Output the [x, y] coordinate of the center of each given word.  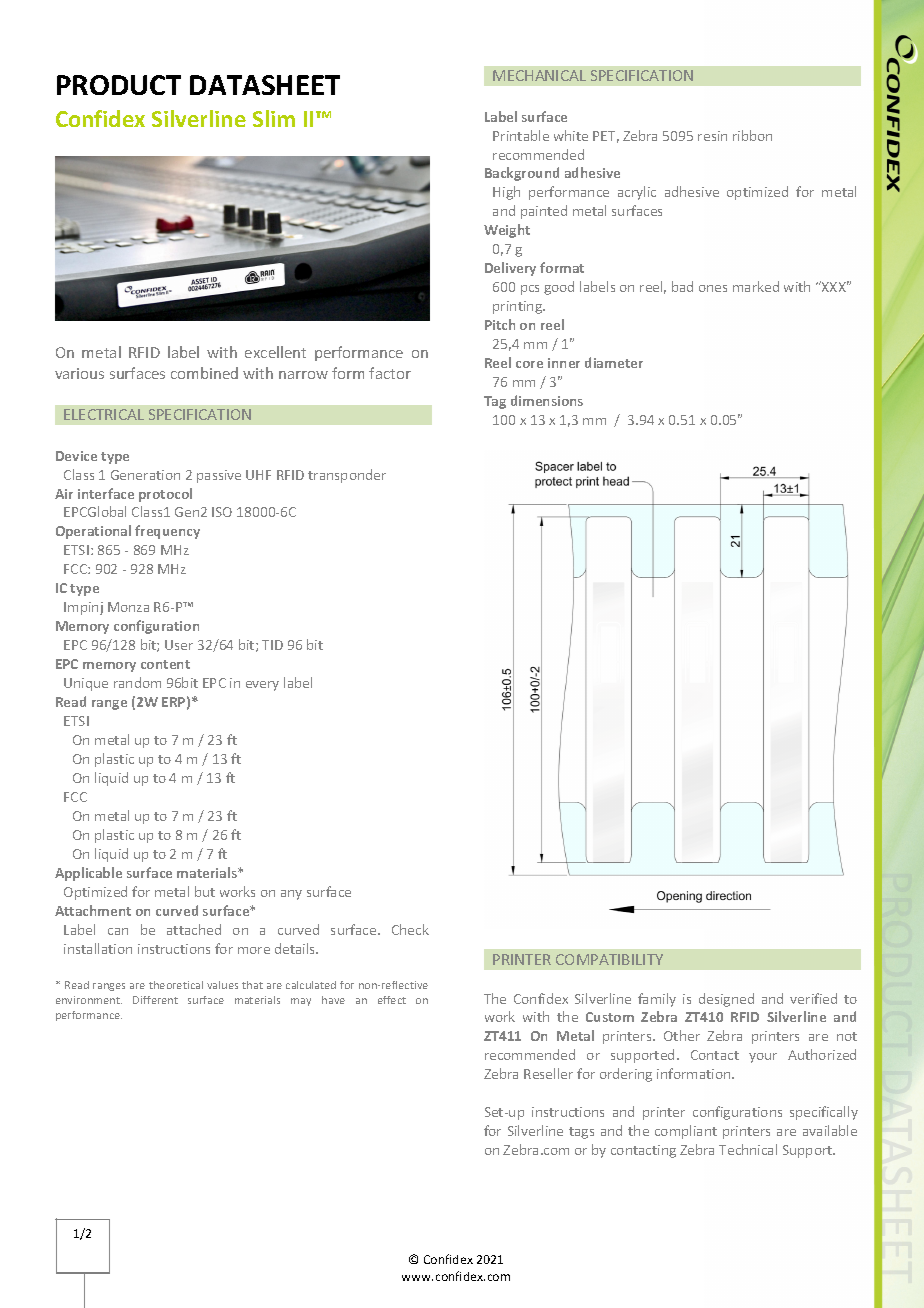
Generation [145, 475]
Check [410, 929]
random [137, 682]
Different [155, 1000]
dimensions [547, 400]
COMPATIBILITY [609, 959]
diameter [614, 362]
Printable [521, 135]
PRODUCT [119, 85]
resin [712, 136]
